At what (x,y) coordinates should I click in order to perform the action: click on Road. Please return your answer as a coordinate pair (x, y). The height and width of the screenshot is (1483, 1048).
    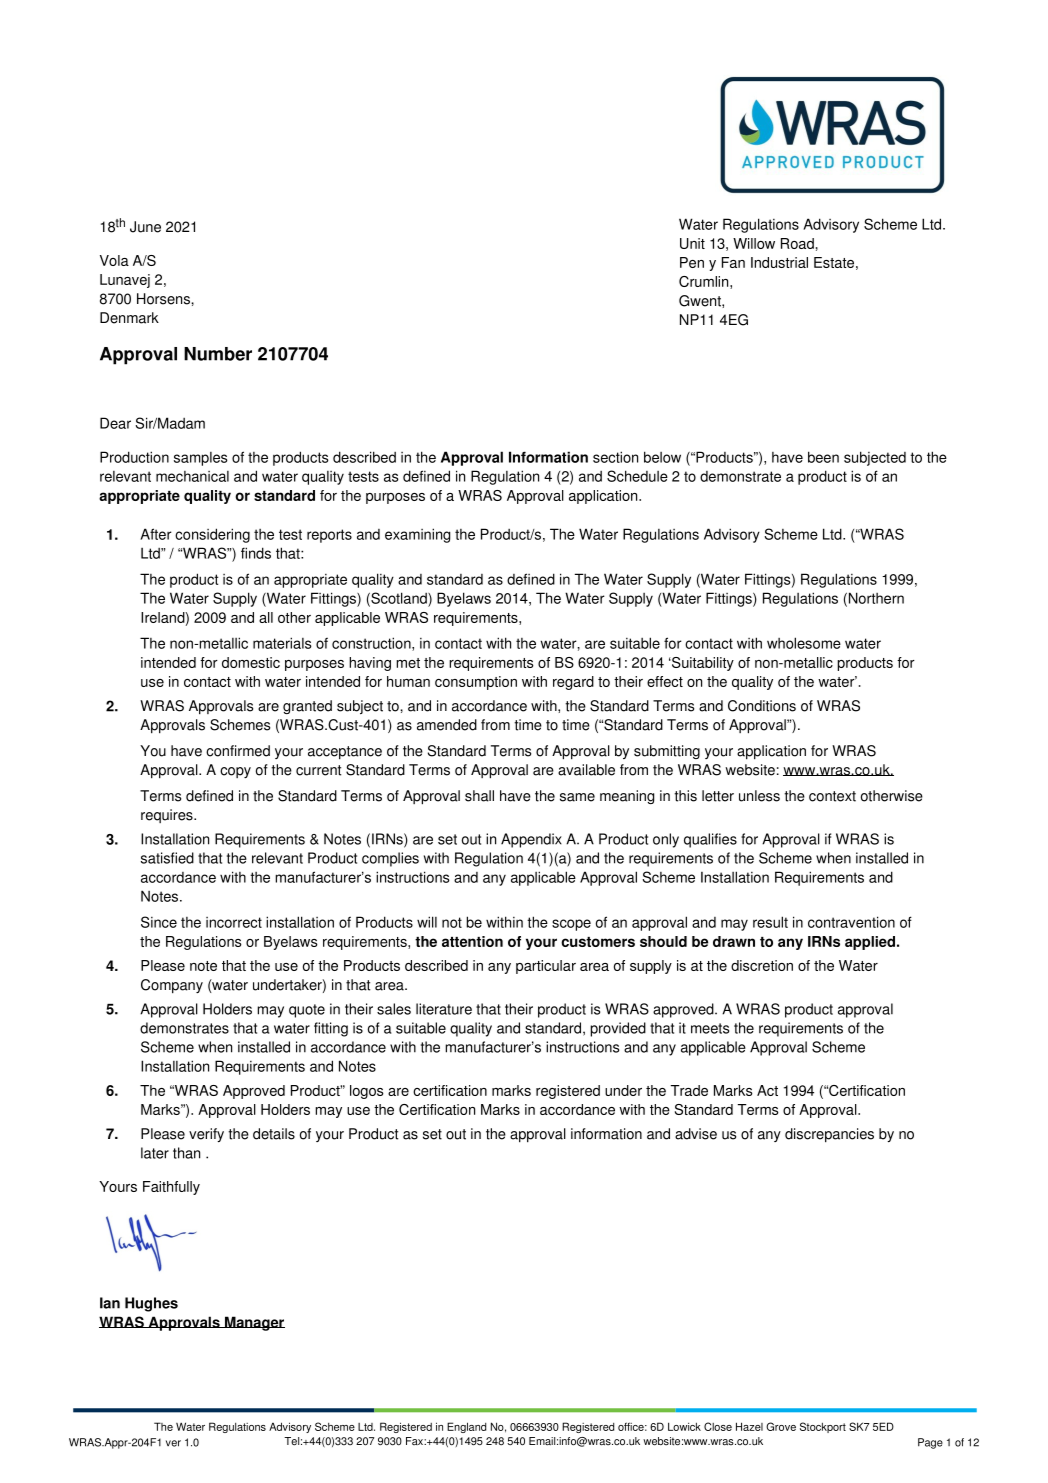
    Looking at the image, I should click on (797, 243).
